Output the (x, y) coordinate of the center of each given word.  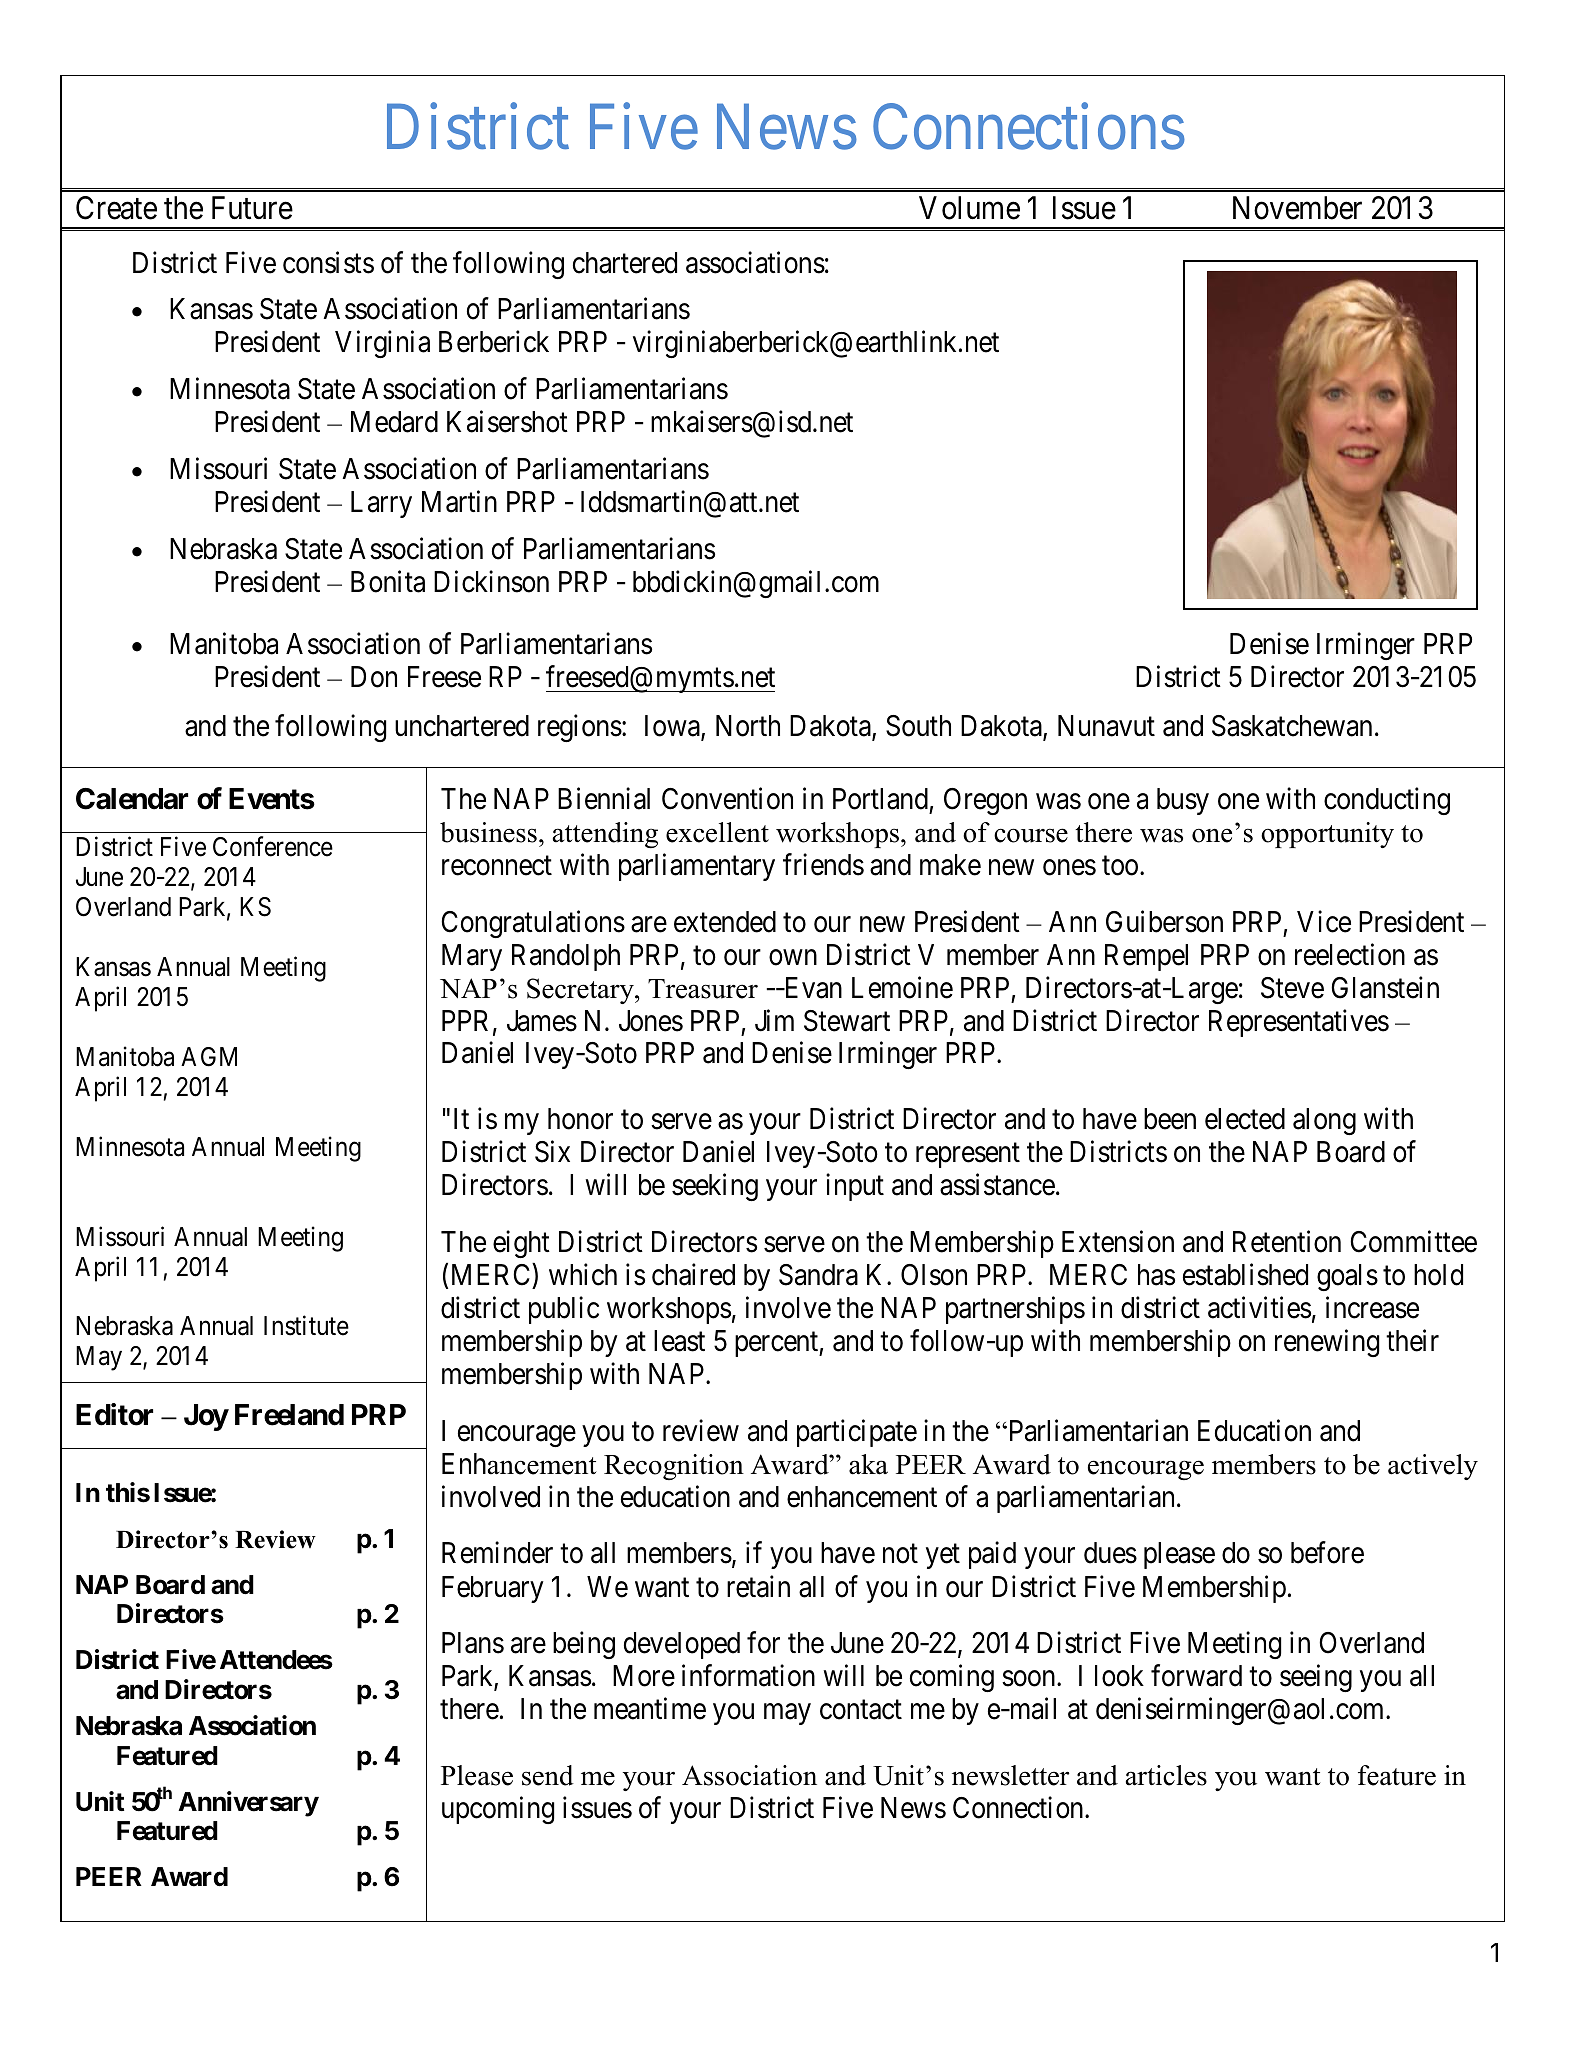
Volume (969, 208)
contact (861, 1710)
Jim (774, 1020)
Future (252, 208)
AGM (209, 1057)
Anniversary (248, 1804)
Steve (1292, 988)
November (1297, 208)
